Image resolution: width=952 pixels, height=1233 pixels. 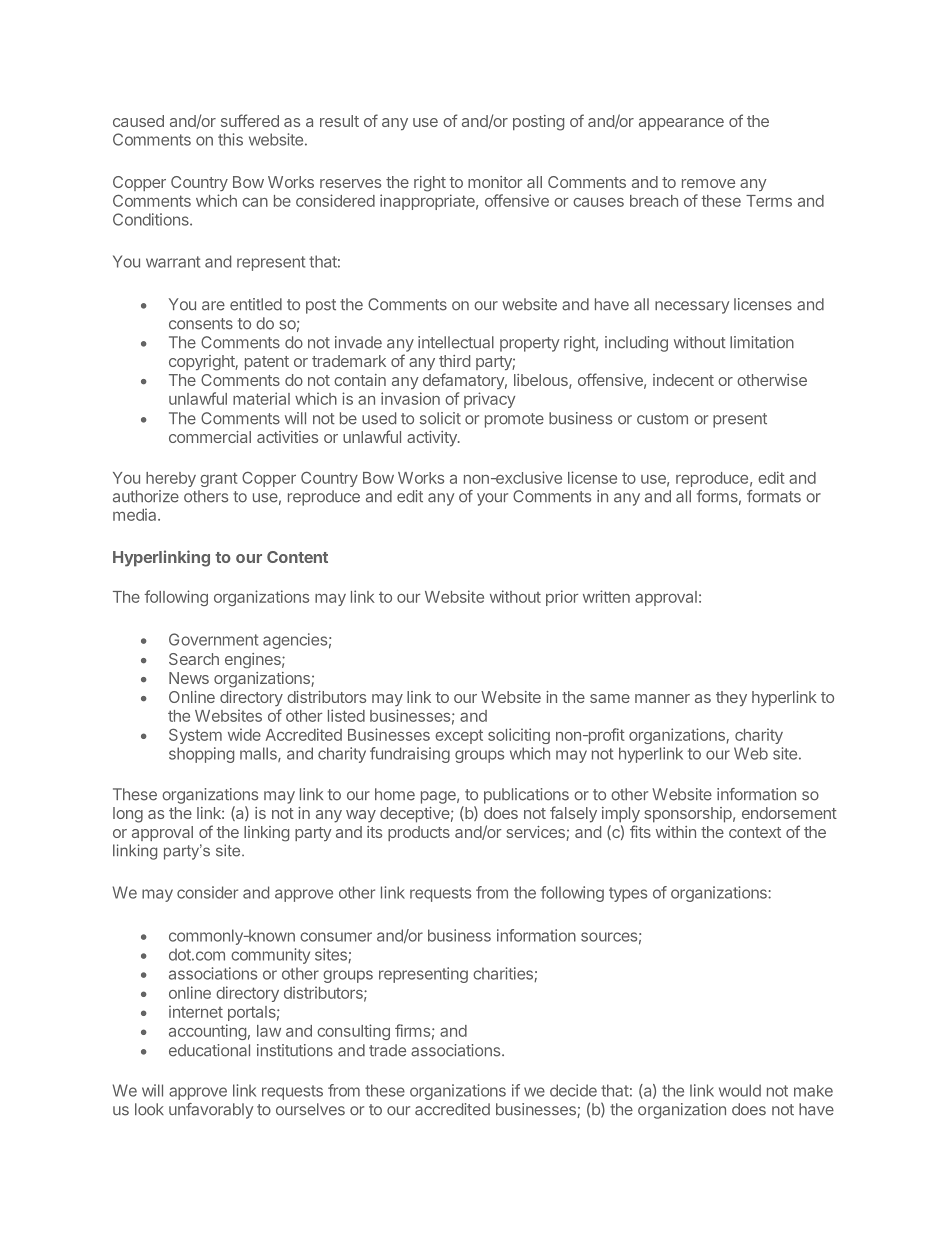 I want to click on material, so click(x=261, y=398).
